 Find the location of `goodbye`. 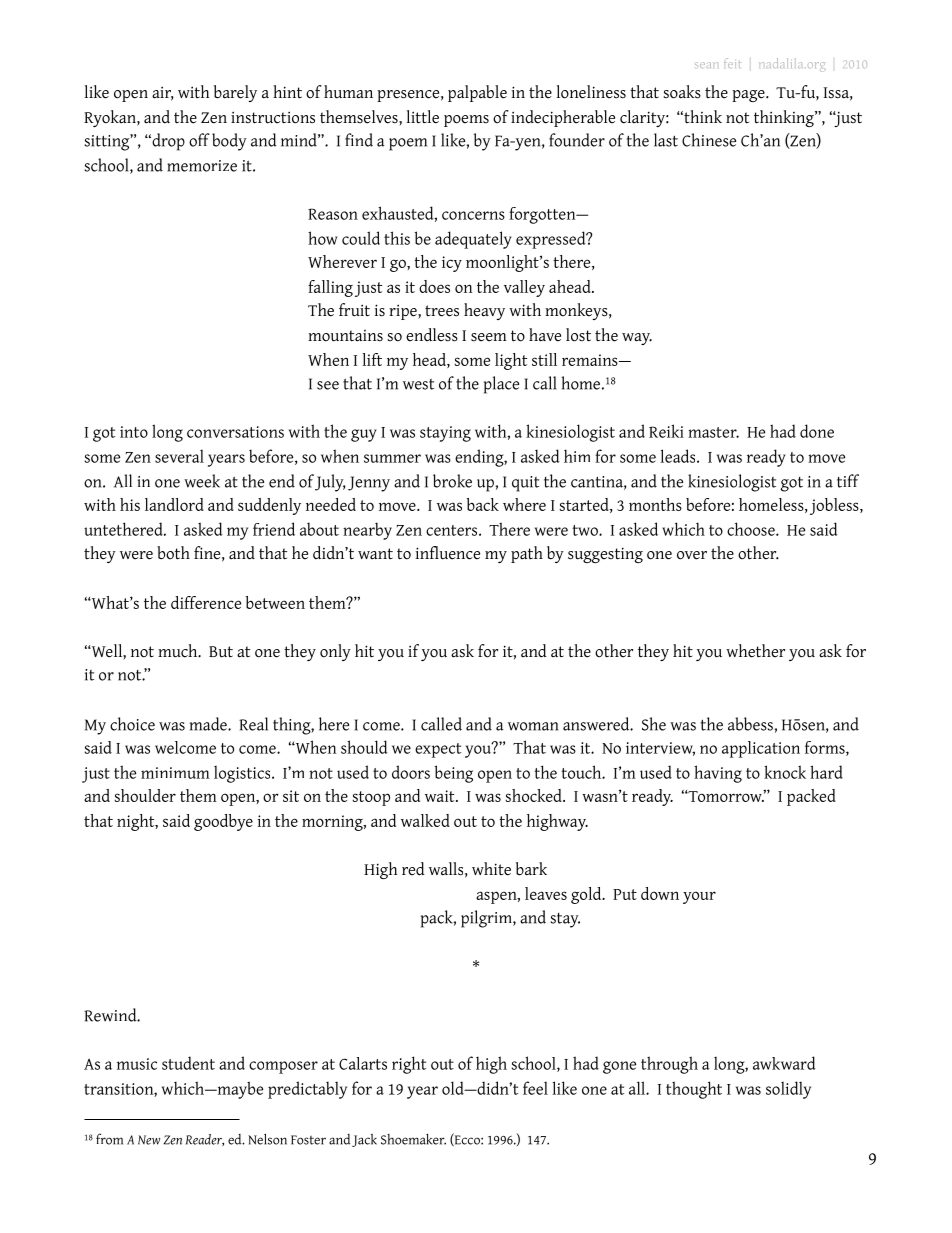

goodbye is located at coordinates (223, 822).
